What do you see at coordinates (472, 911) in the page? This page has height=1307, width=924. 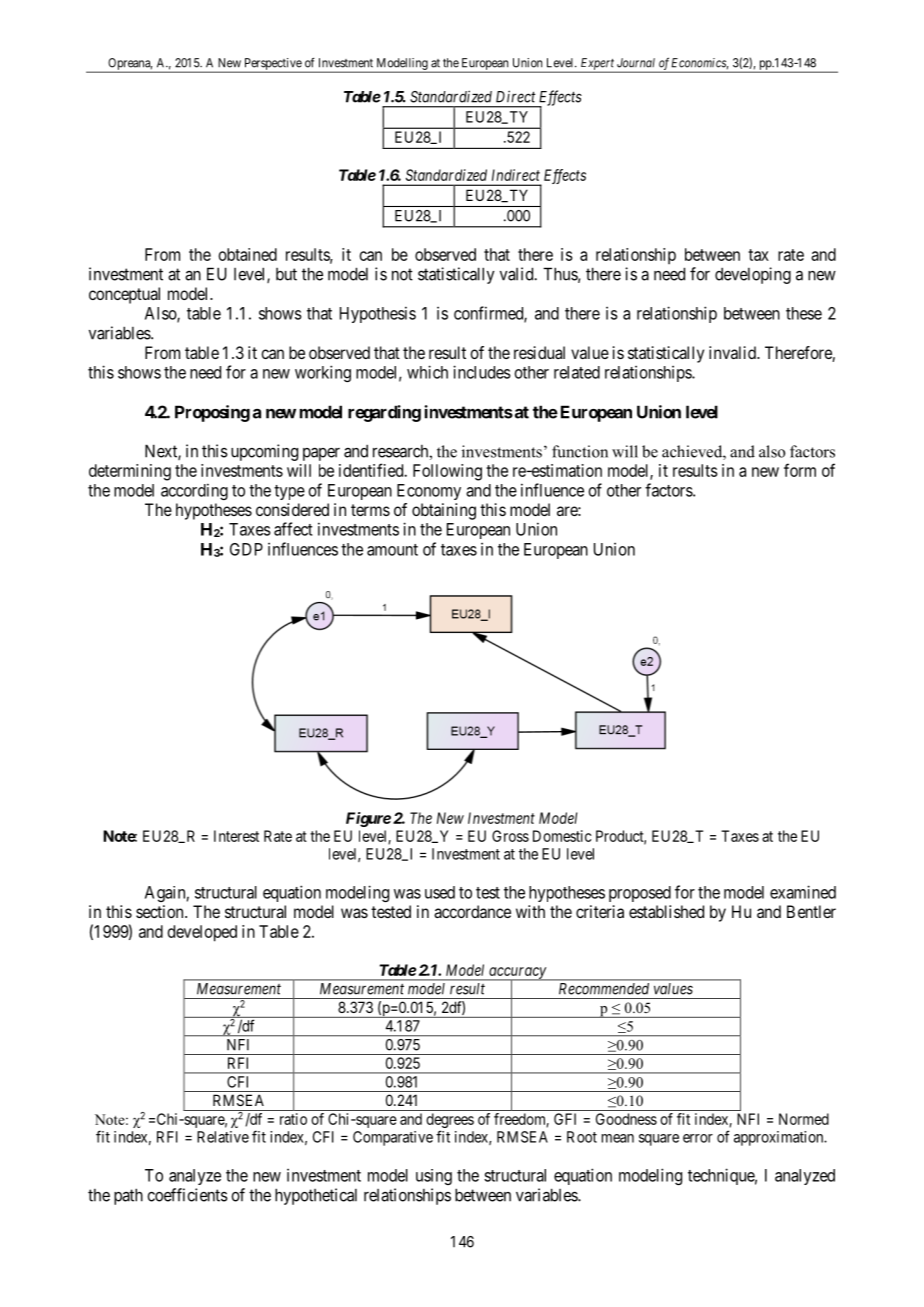 I see `accordance` at bounding box center [472, 911].
